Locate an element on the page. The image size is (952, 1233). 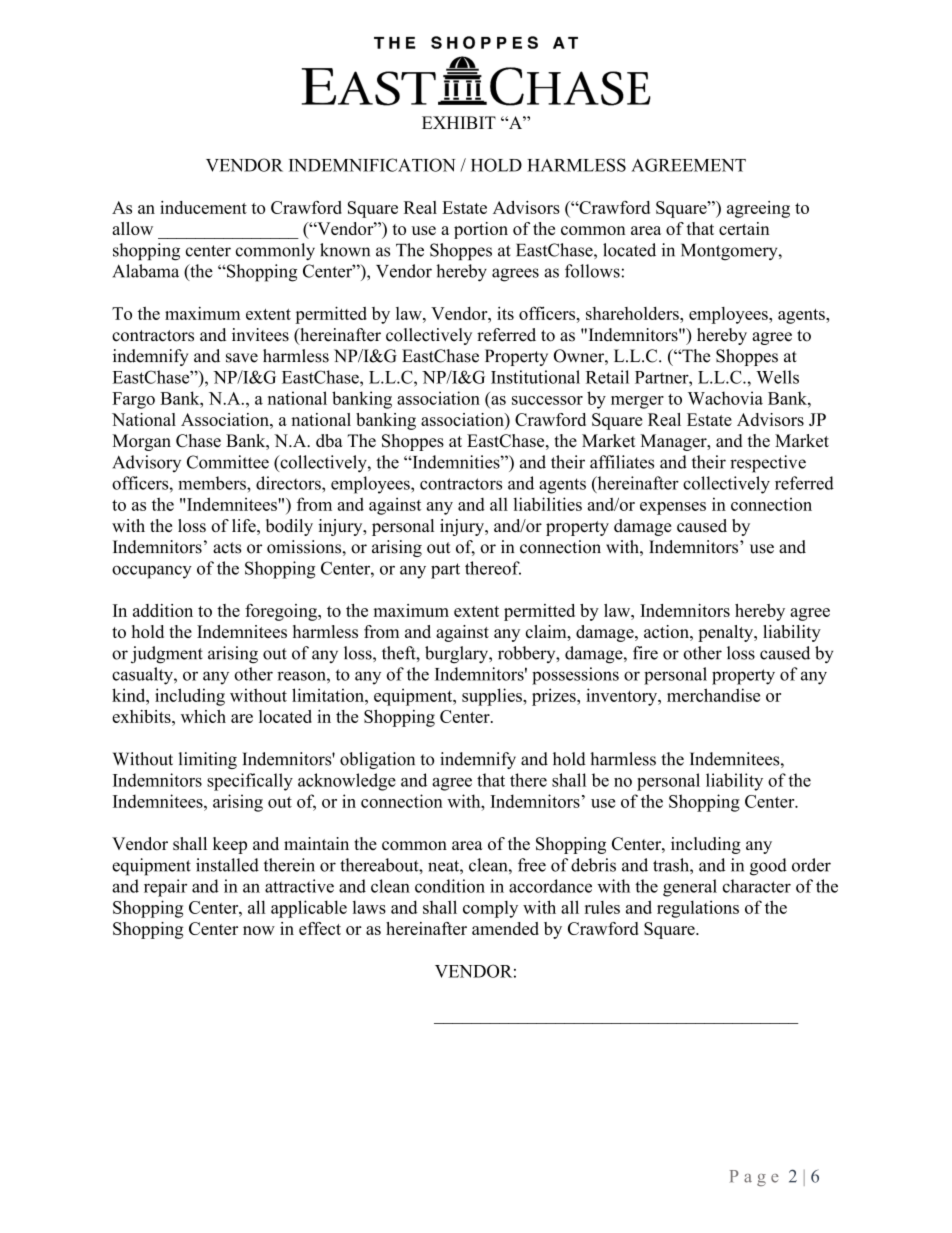
regulations is located at coordinates (698, 909).
